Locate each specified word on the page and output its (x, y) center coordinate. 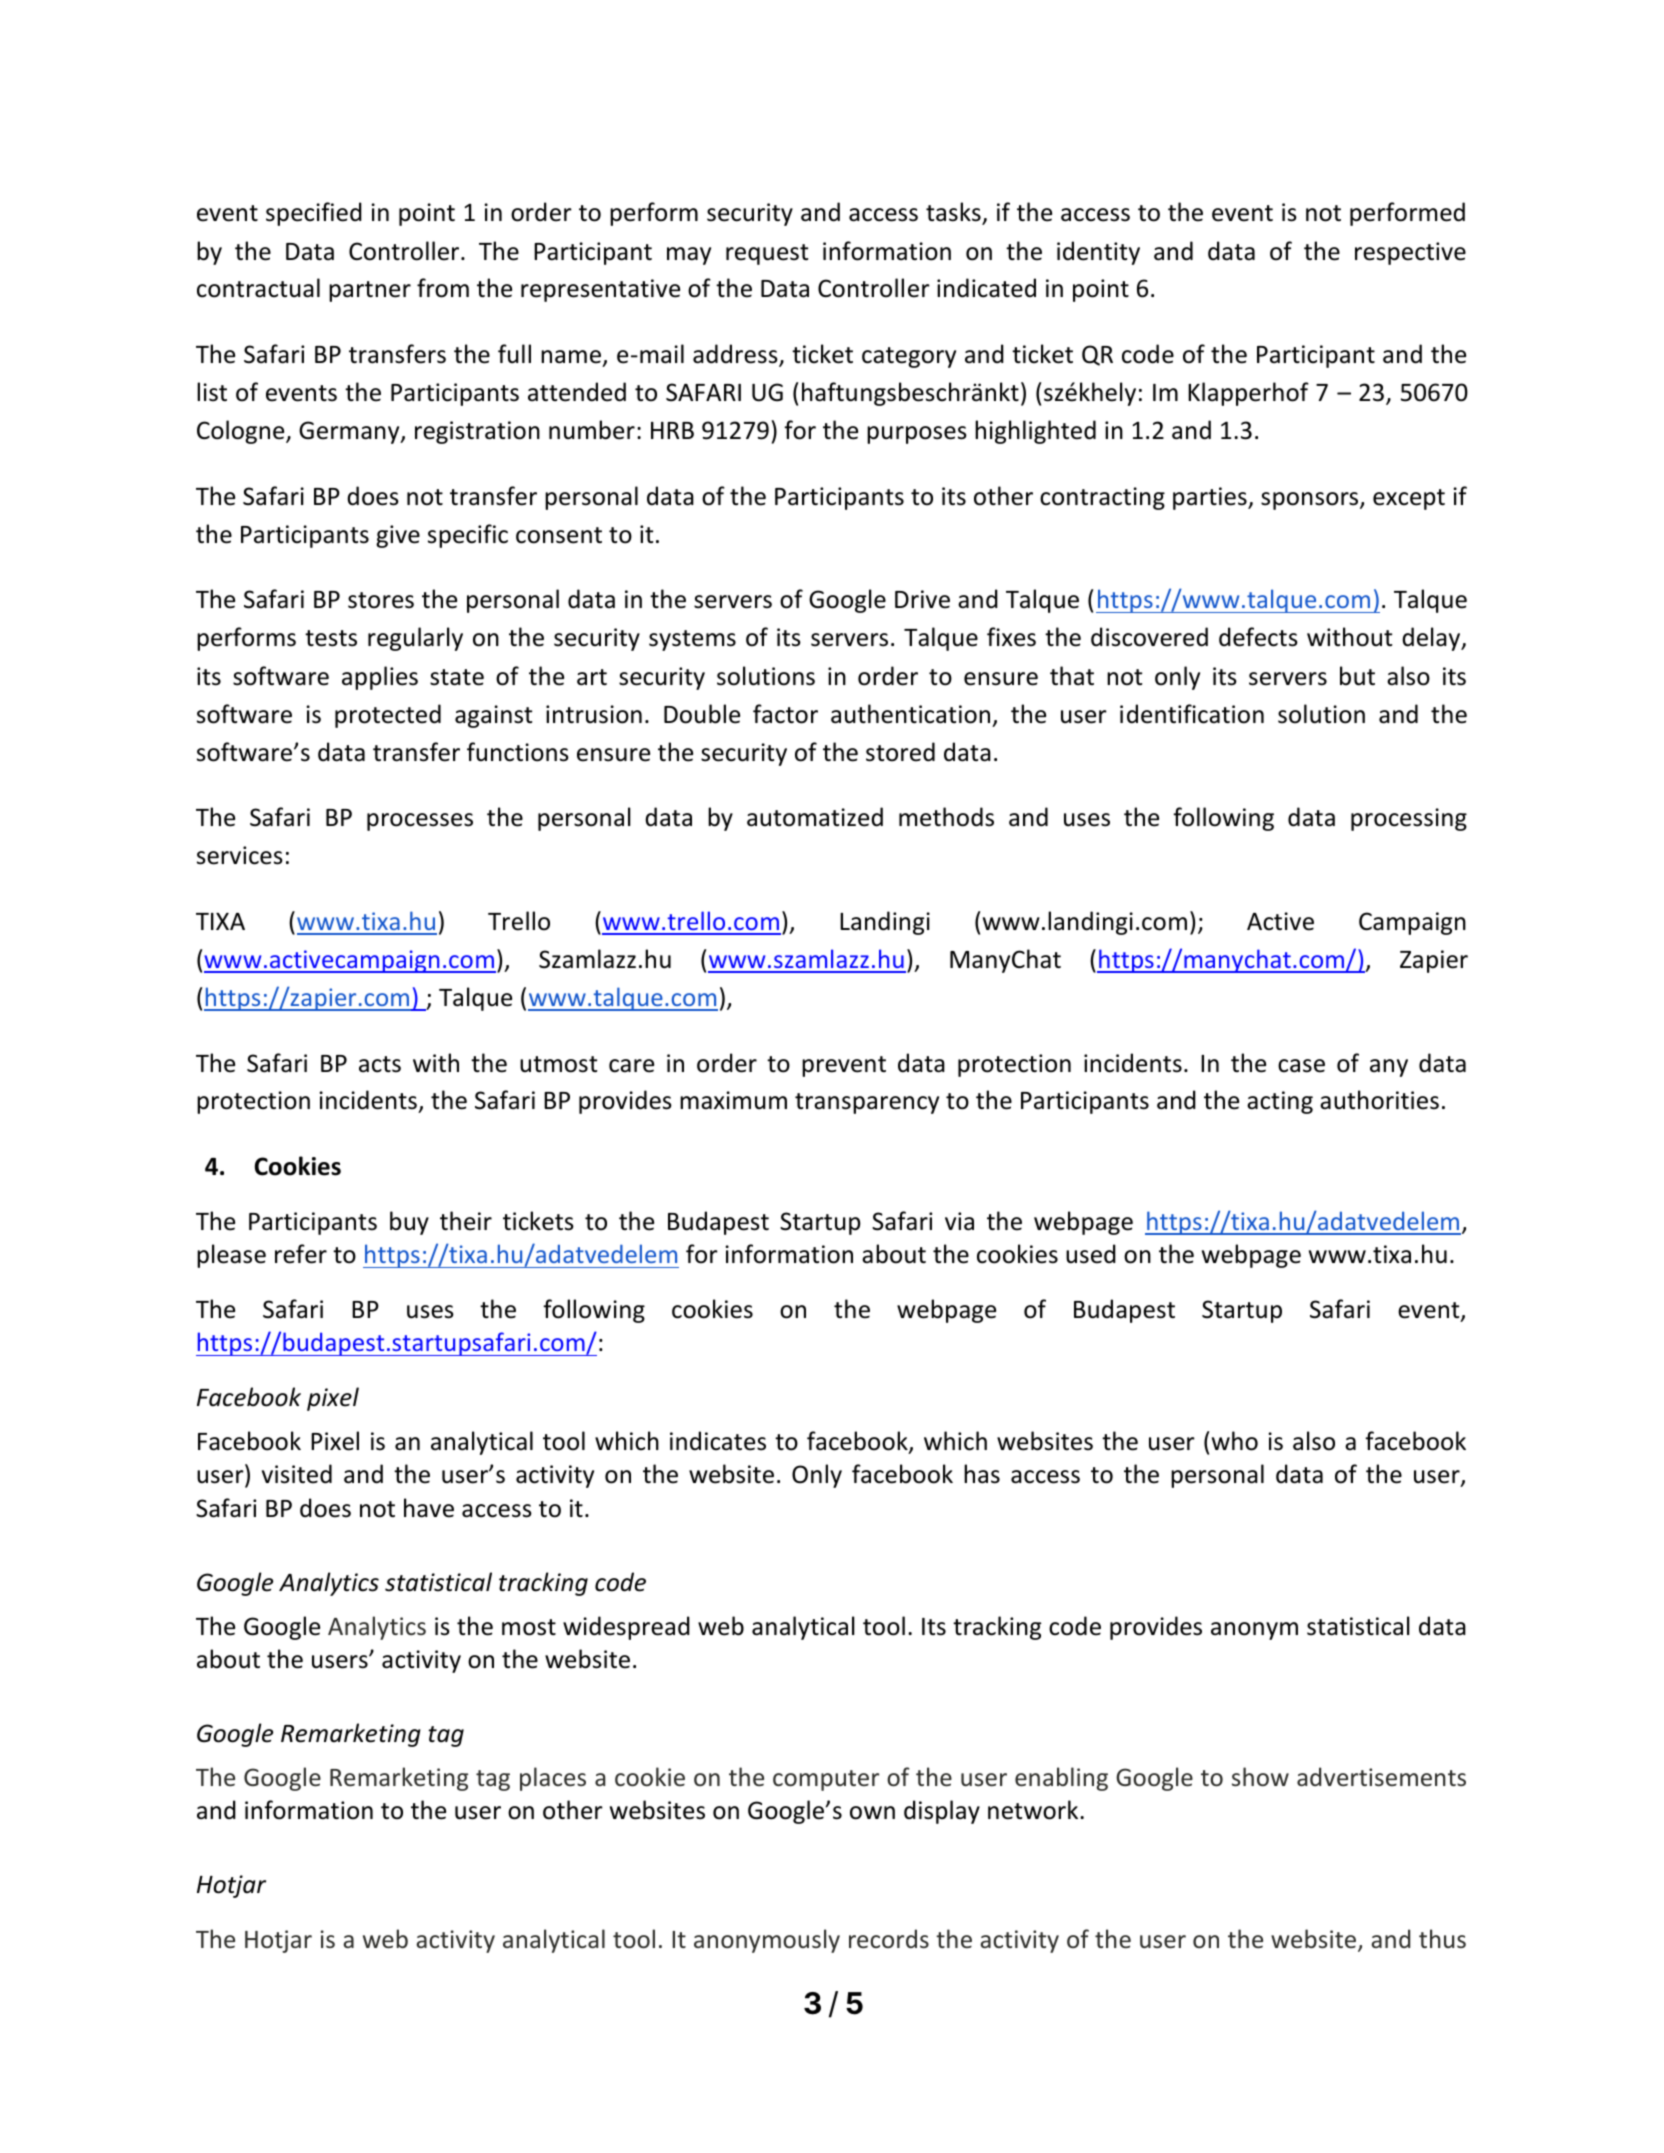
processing (1409, 819)
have (429, 1508)
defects (1258, 637)
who (1235, 1441)
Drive (922, 599)
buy (409, 1223)
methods (946, 817)
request (767, 254)
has (982, 1474)
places (553, 1779)
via (959, 1221)
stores (381, 600)
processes (420, 822)
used (1091, 1254)
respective (1410, 253)
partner (370, 291)
